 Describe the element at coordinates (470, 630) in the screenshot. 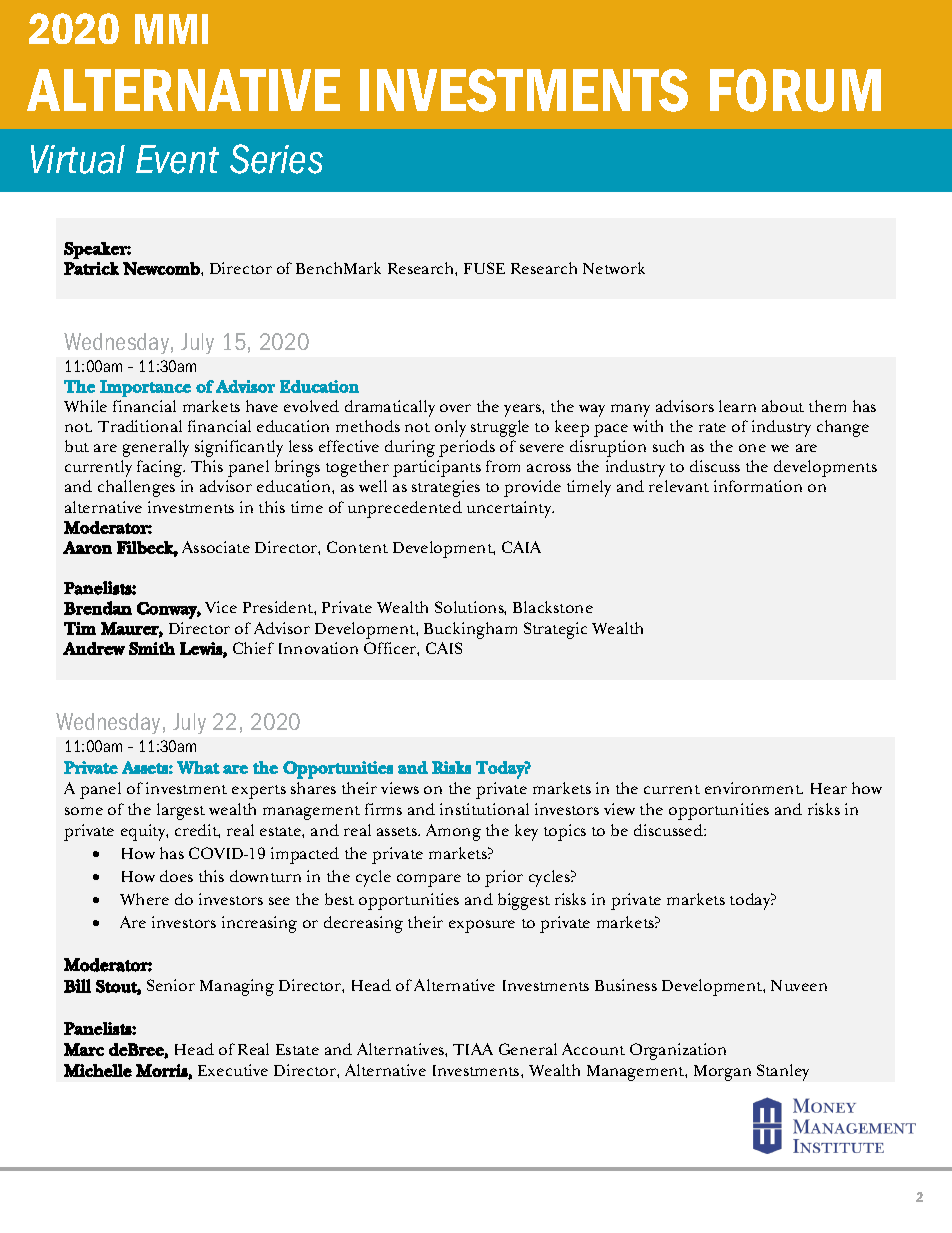

I see `Buckingham` at that location.
